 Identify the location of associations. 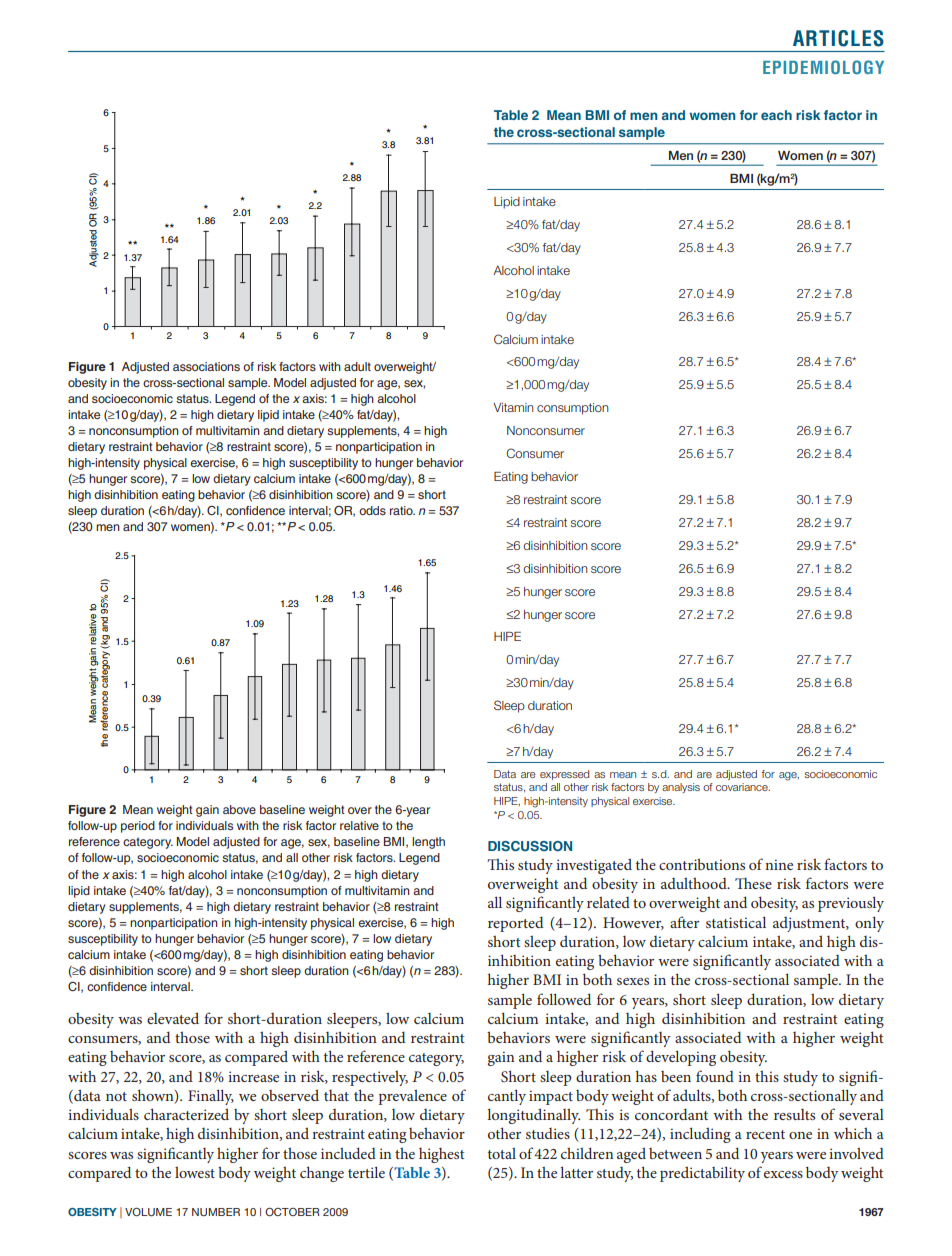
(206, 366).
